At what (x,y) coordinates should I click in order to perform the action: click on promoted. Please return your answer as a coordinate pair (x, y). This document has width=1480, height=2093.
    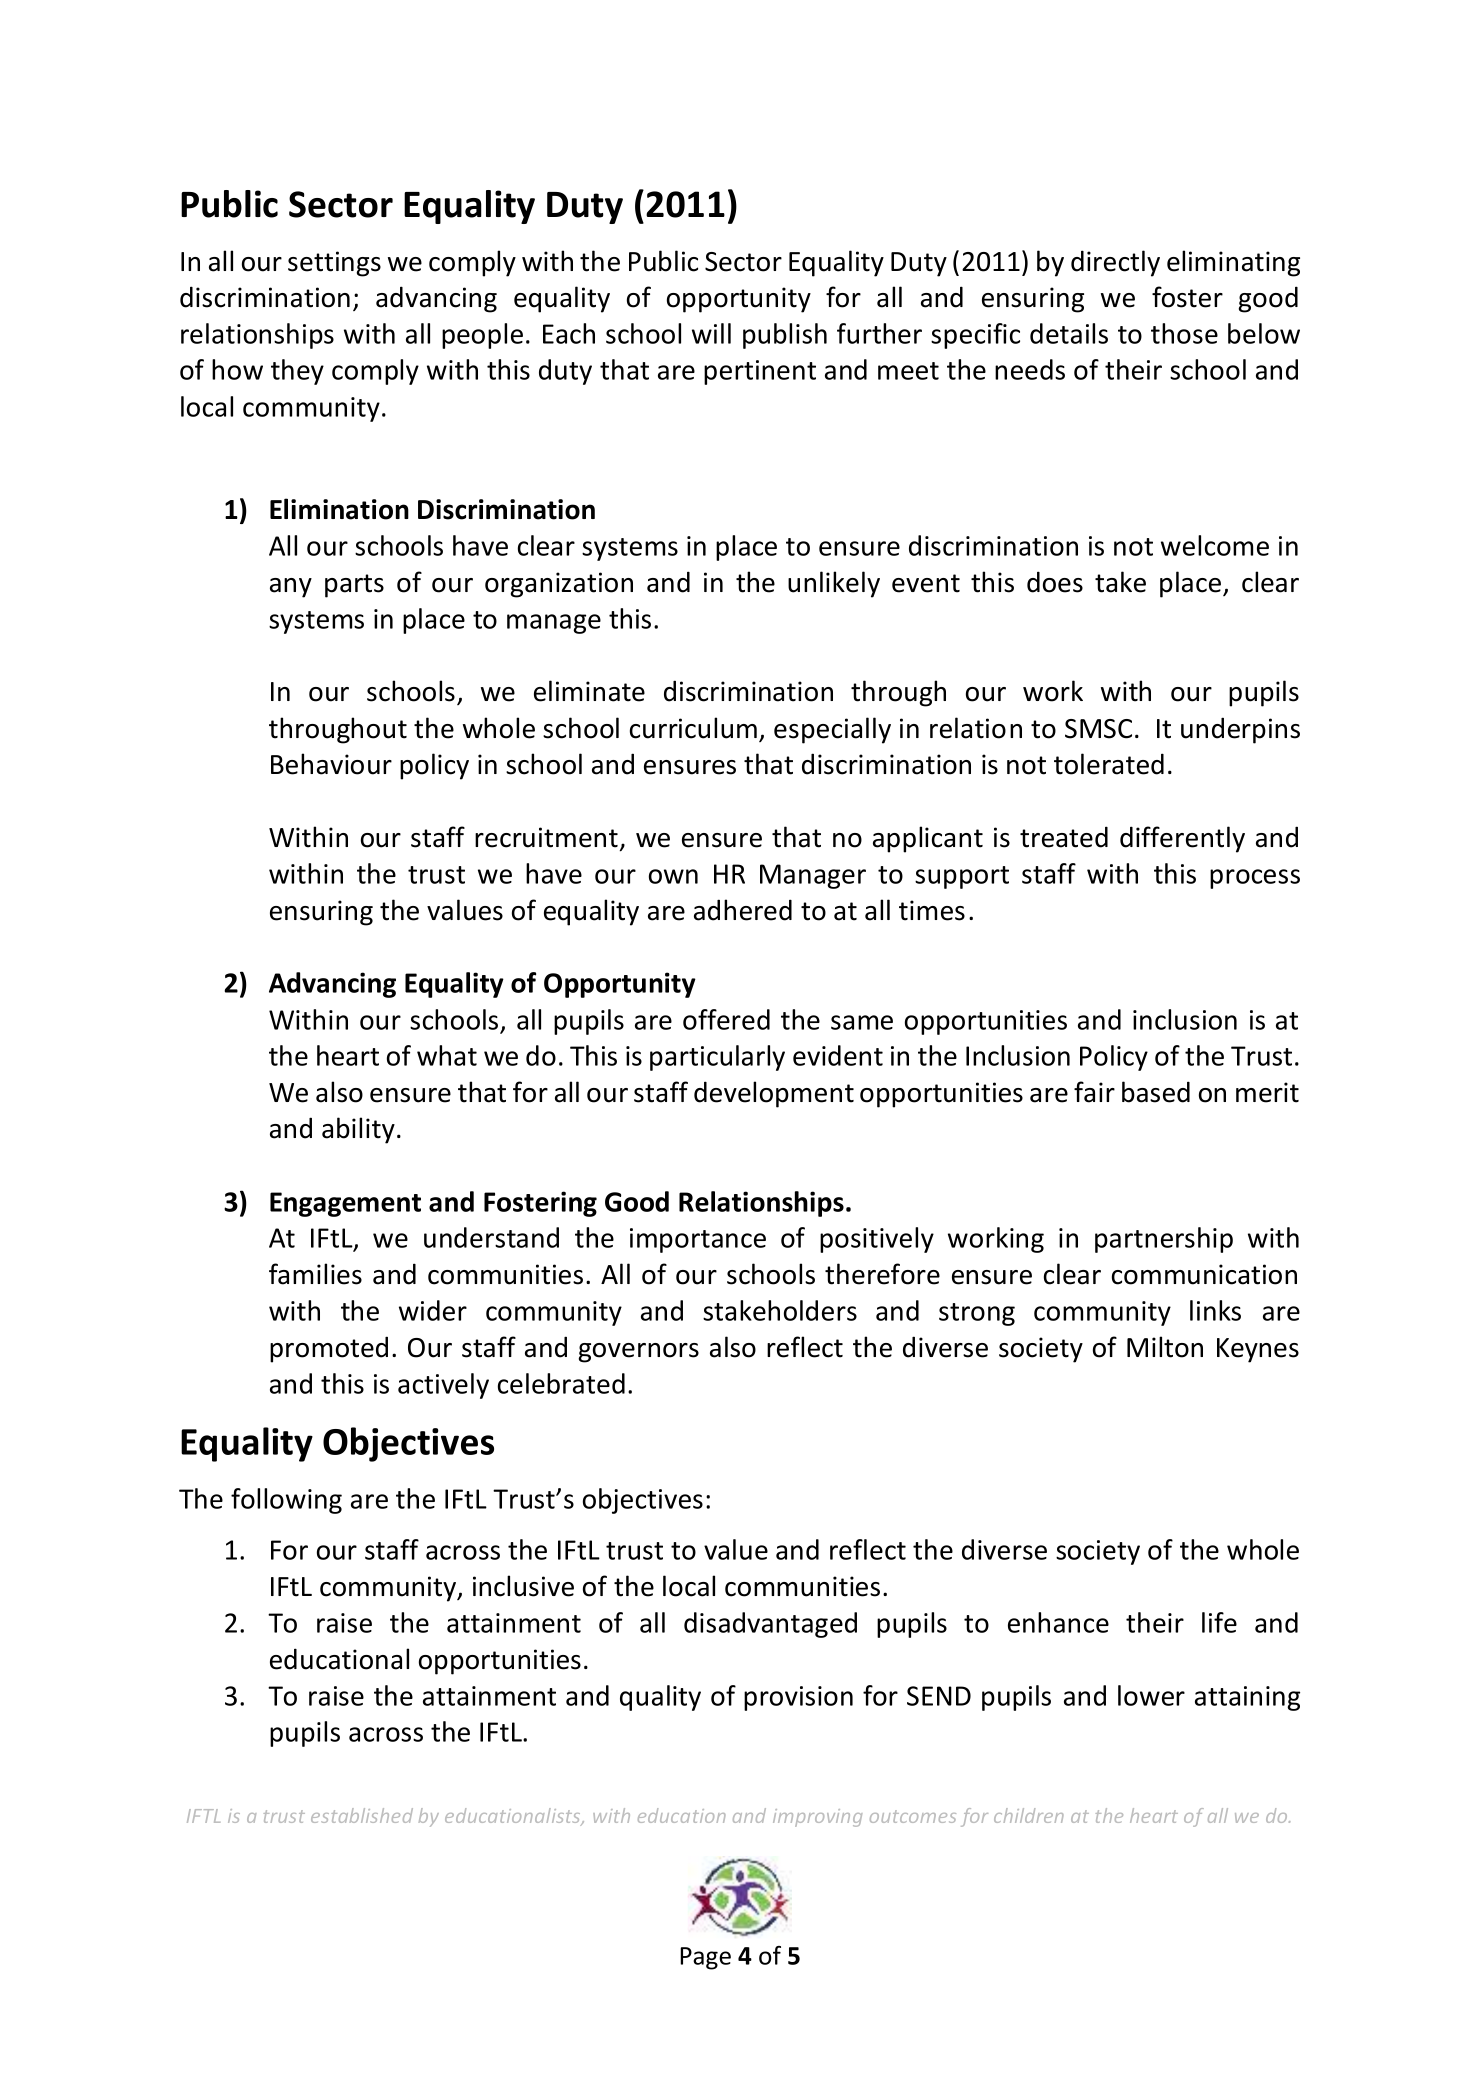
    Looking at the image, I should click on (329, 1349).
